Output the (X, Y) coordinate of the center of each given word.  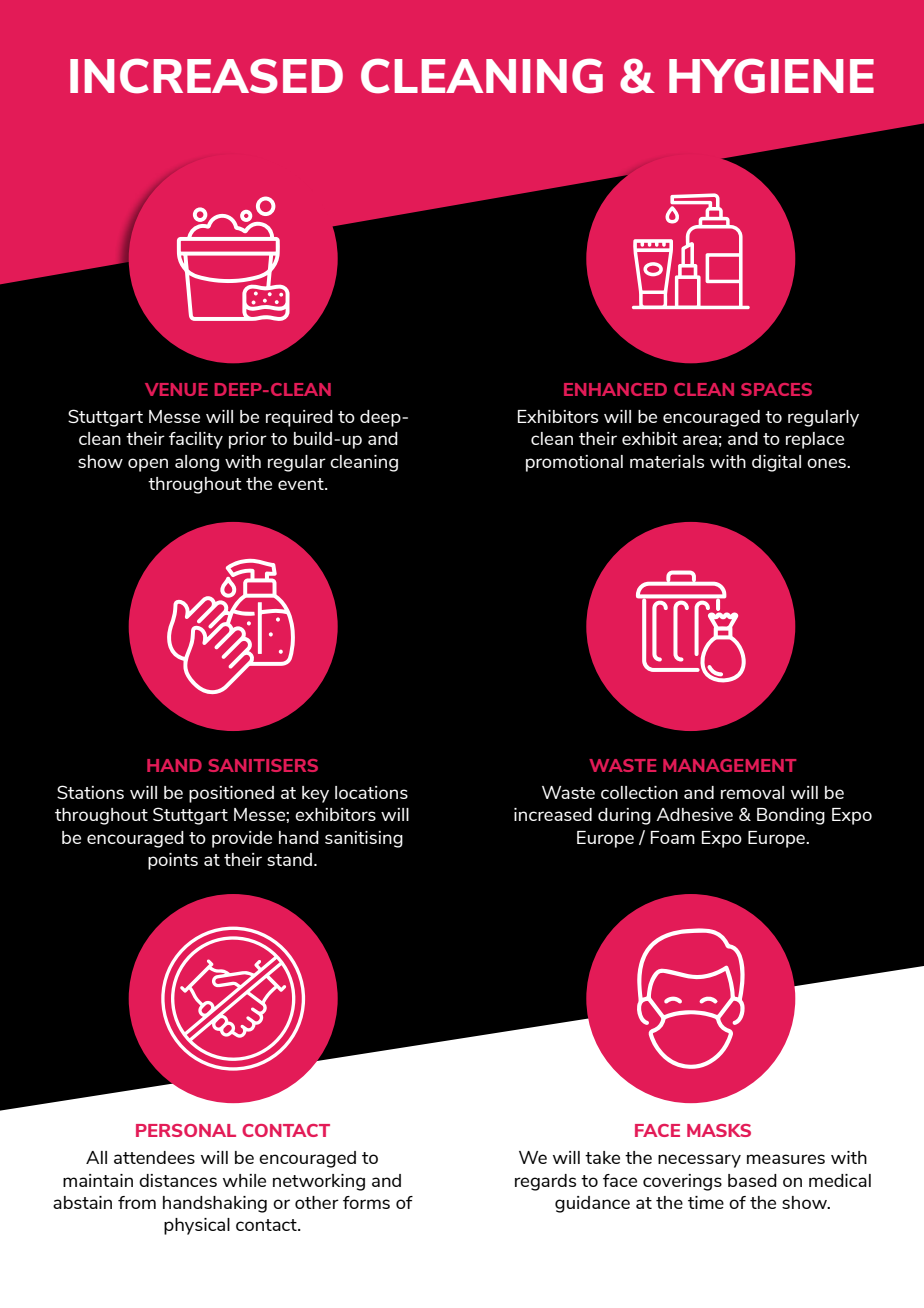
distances (178, 1180)
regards (545, 1182)
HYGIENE (771, 76)
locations (371, 792)
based (752, 1180)
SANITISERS (263, 765)
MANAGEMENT (729, 765)
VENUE (176, 389)
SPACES (776, 389)
